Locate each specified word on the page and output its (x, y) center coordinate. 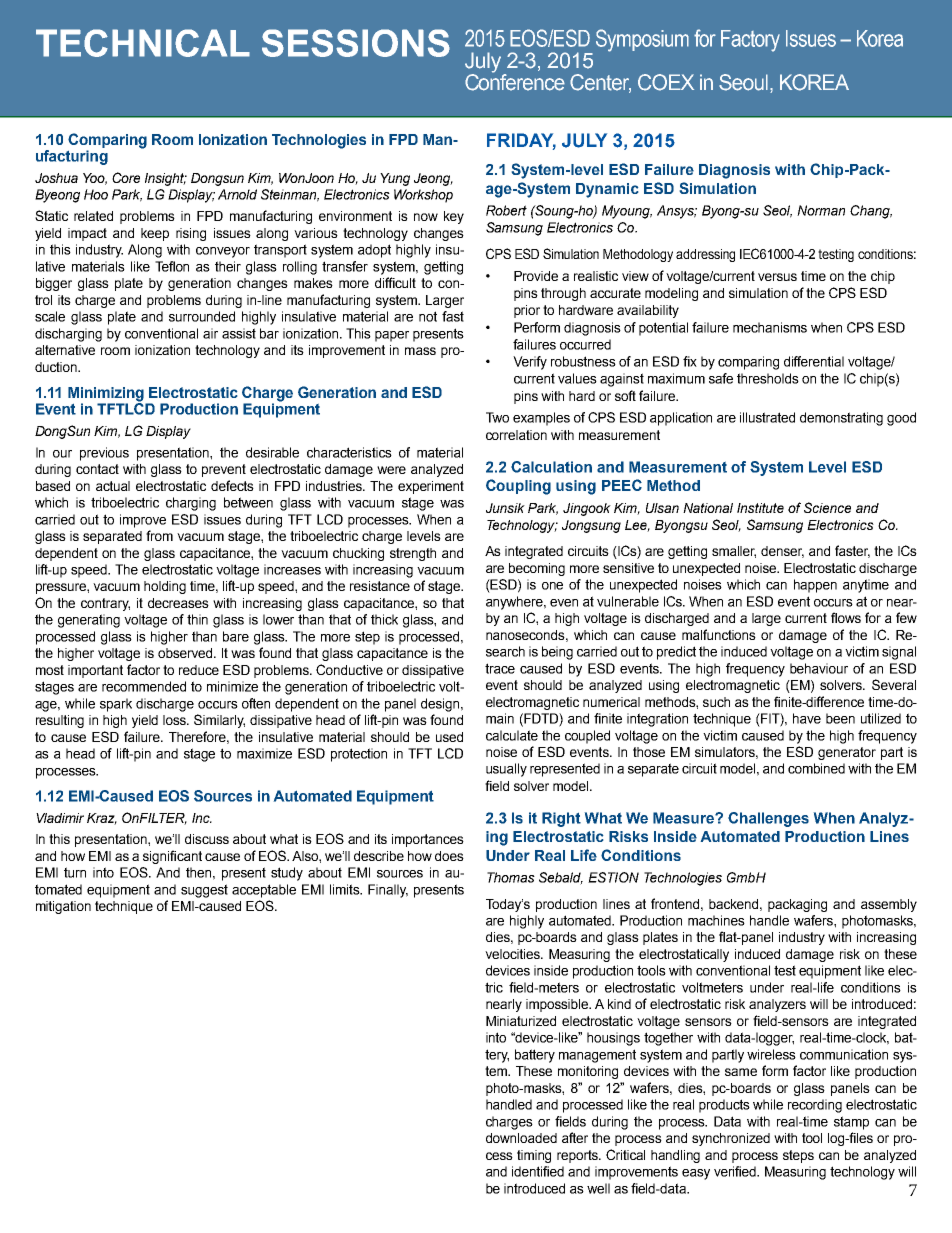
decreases (178, 603)
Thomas (511, 877)
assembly (889, 905)
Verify (530, 363)
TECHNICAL (143, 43)
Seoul (743, 82)
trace (500, 668)
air (210, 333)
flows (846, 617)
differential (814, 361)
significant (172, 857)
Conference (515, 81)
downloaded (521, 1138)
